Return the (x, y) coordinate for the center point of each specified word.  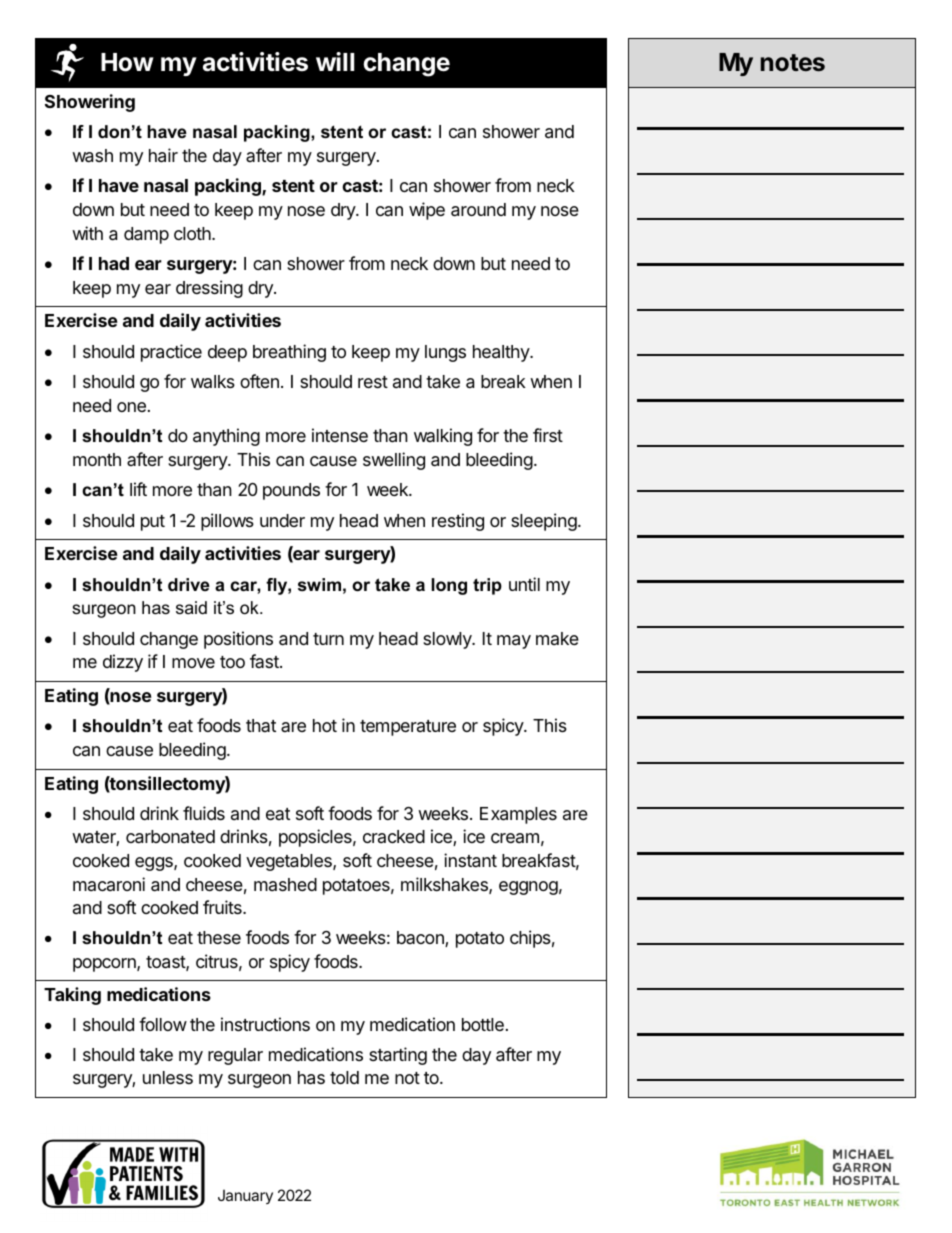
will (335, 61)
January (245, 1196)
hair (163, 155)
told (344, 1077)
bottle (483, 1024)
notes (793, 63)
